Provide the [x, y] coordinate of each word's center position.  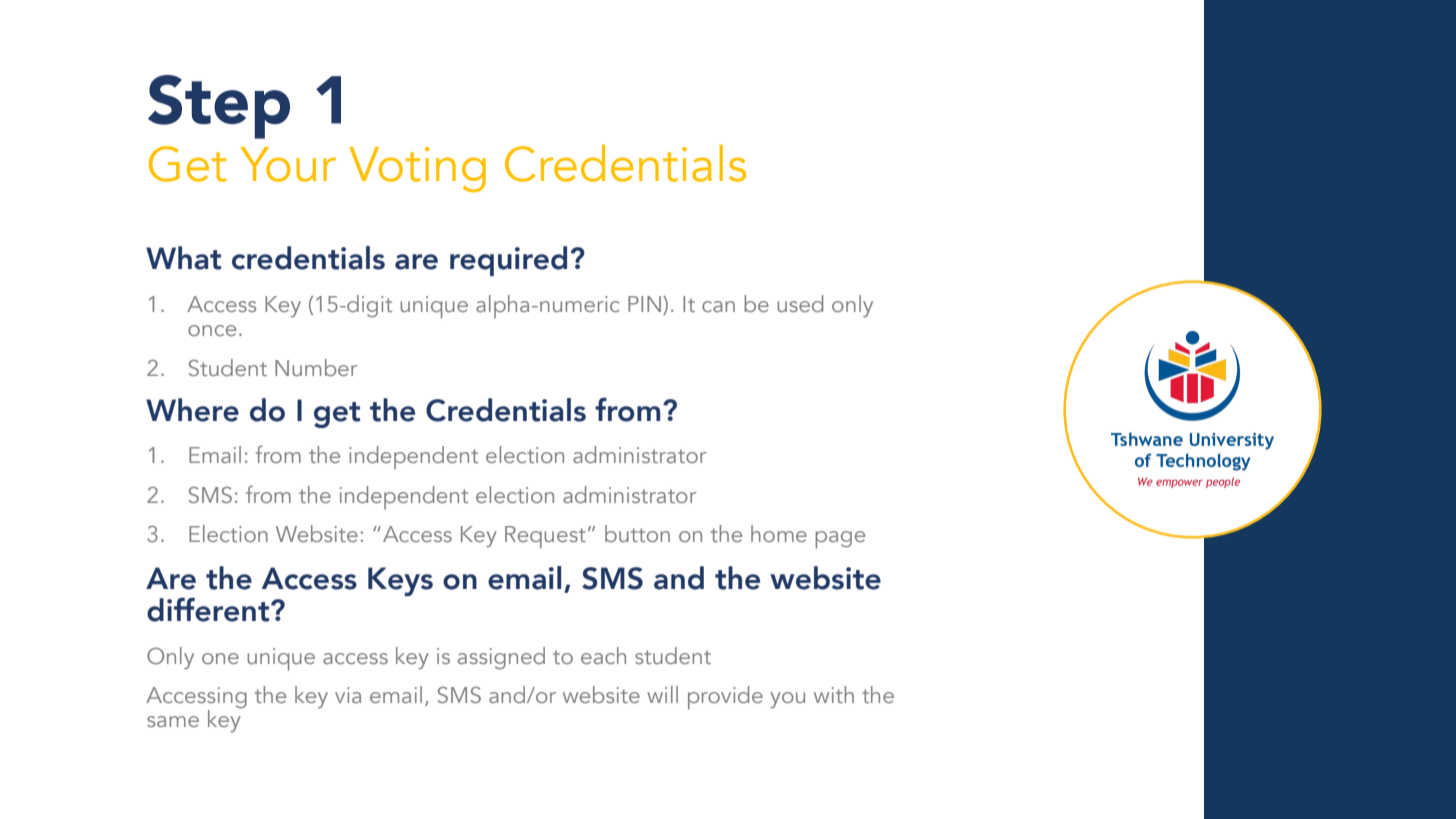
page [840, 540]
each [603, 655]
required [508, 261]
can [718, 306]
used [800, 303]
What [183, 258]
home [779, 533]
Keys [400, 581]
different [208, 609]
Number [316, 367]
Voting [417, 169]
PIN [646, 304]
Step [219, 107]
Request [545, 537]
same [173, 721]
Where [192, 410]
